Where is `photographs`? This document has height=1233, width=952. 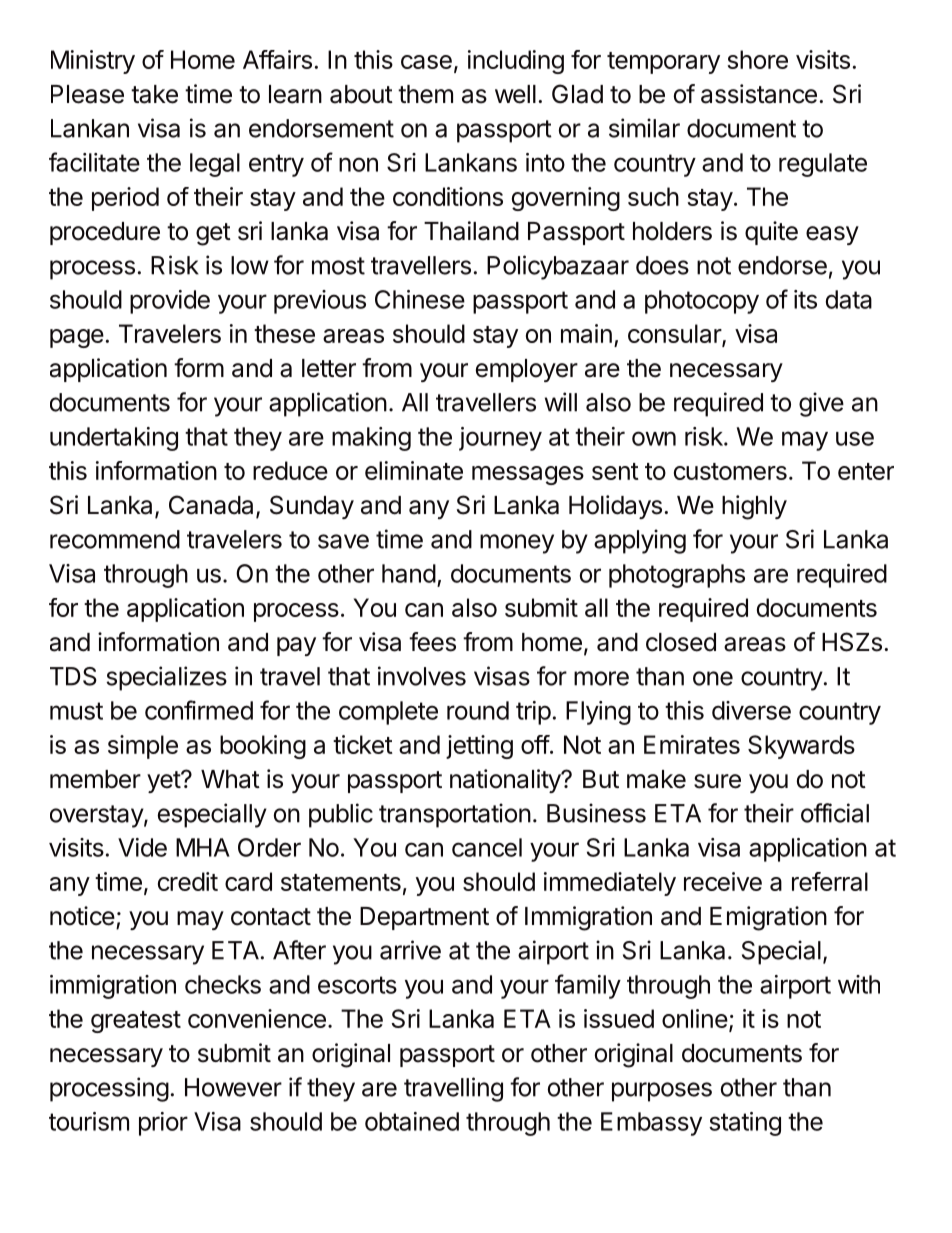
photographs is located at coordinates (677, 576).
